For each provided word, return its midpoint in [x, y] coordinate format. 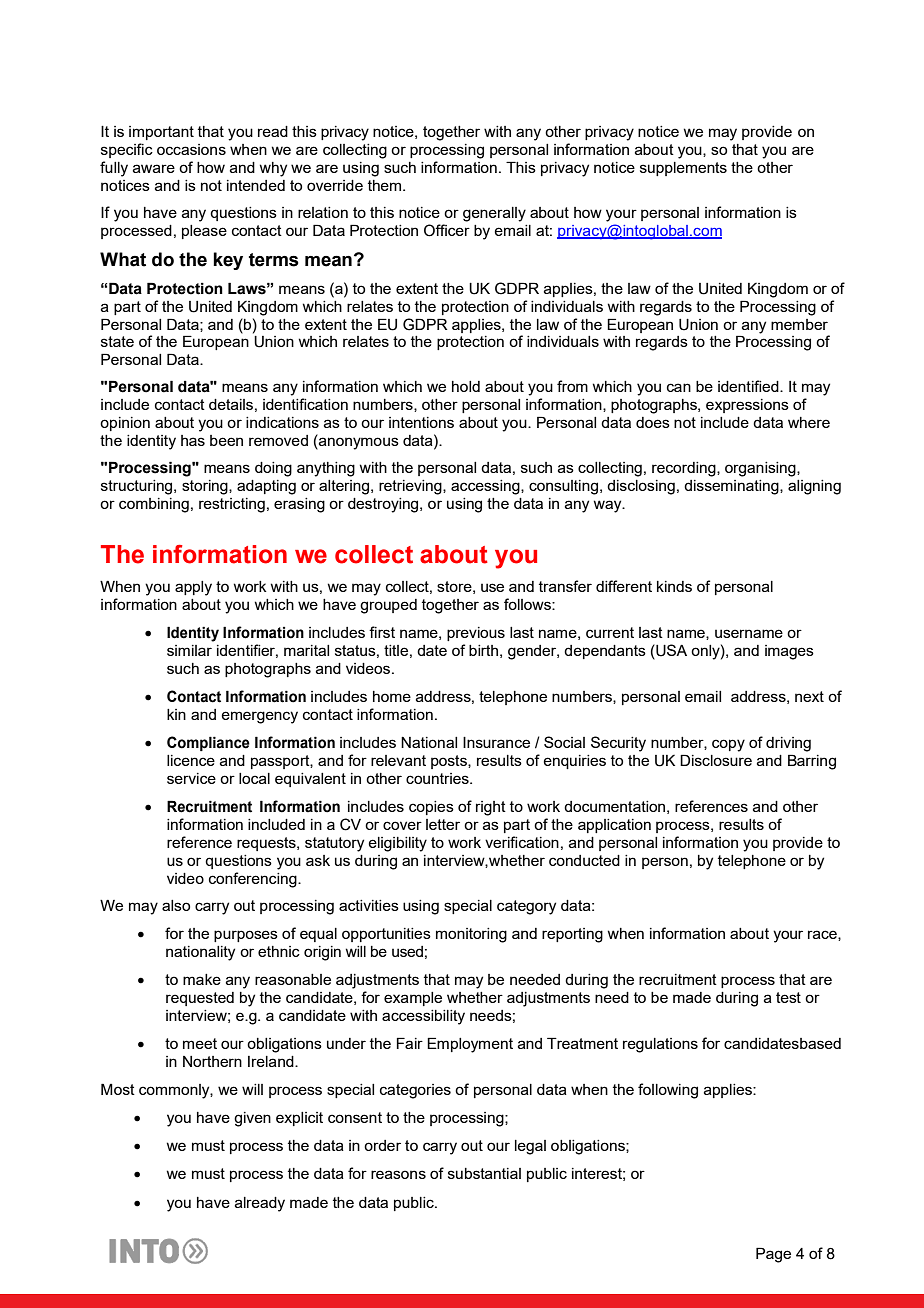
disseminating [732, 487]
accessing [486, 487]
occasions [191, 149]
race [823, 935]
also [176, 905]
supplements [683, 169]
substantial [484, 1173]
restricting [232, 505]
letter [443, 824]
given [252, 1119]
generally [494, 214]
